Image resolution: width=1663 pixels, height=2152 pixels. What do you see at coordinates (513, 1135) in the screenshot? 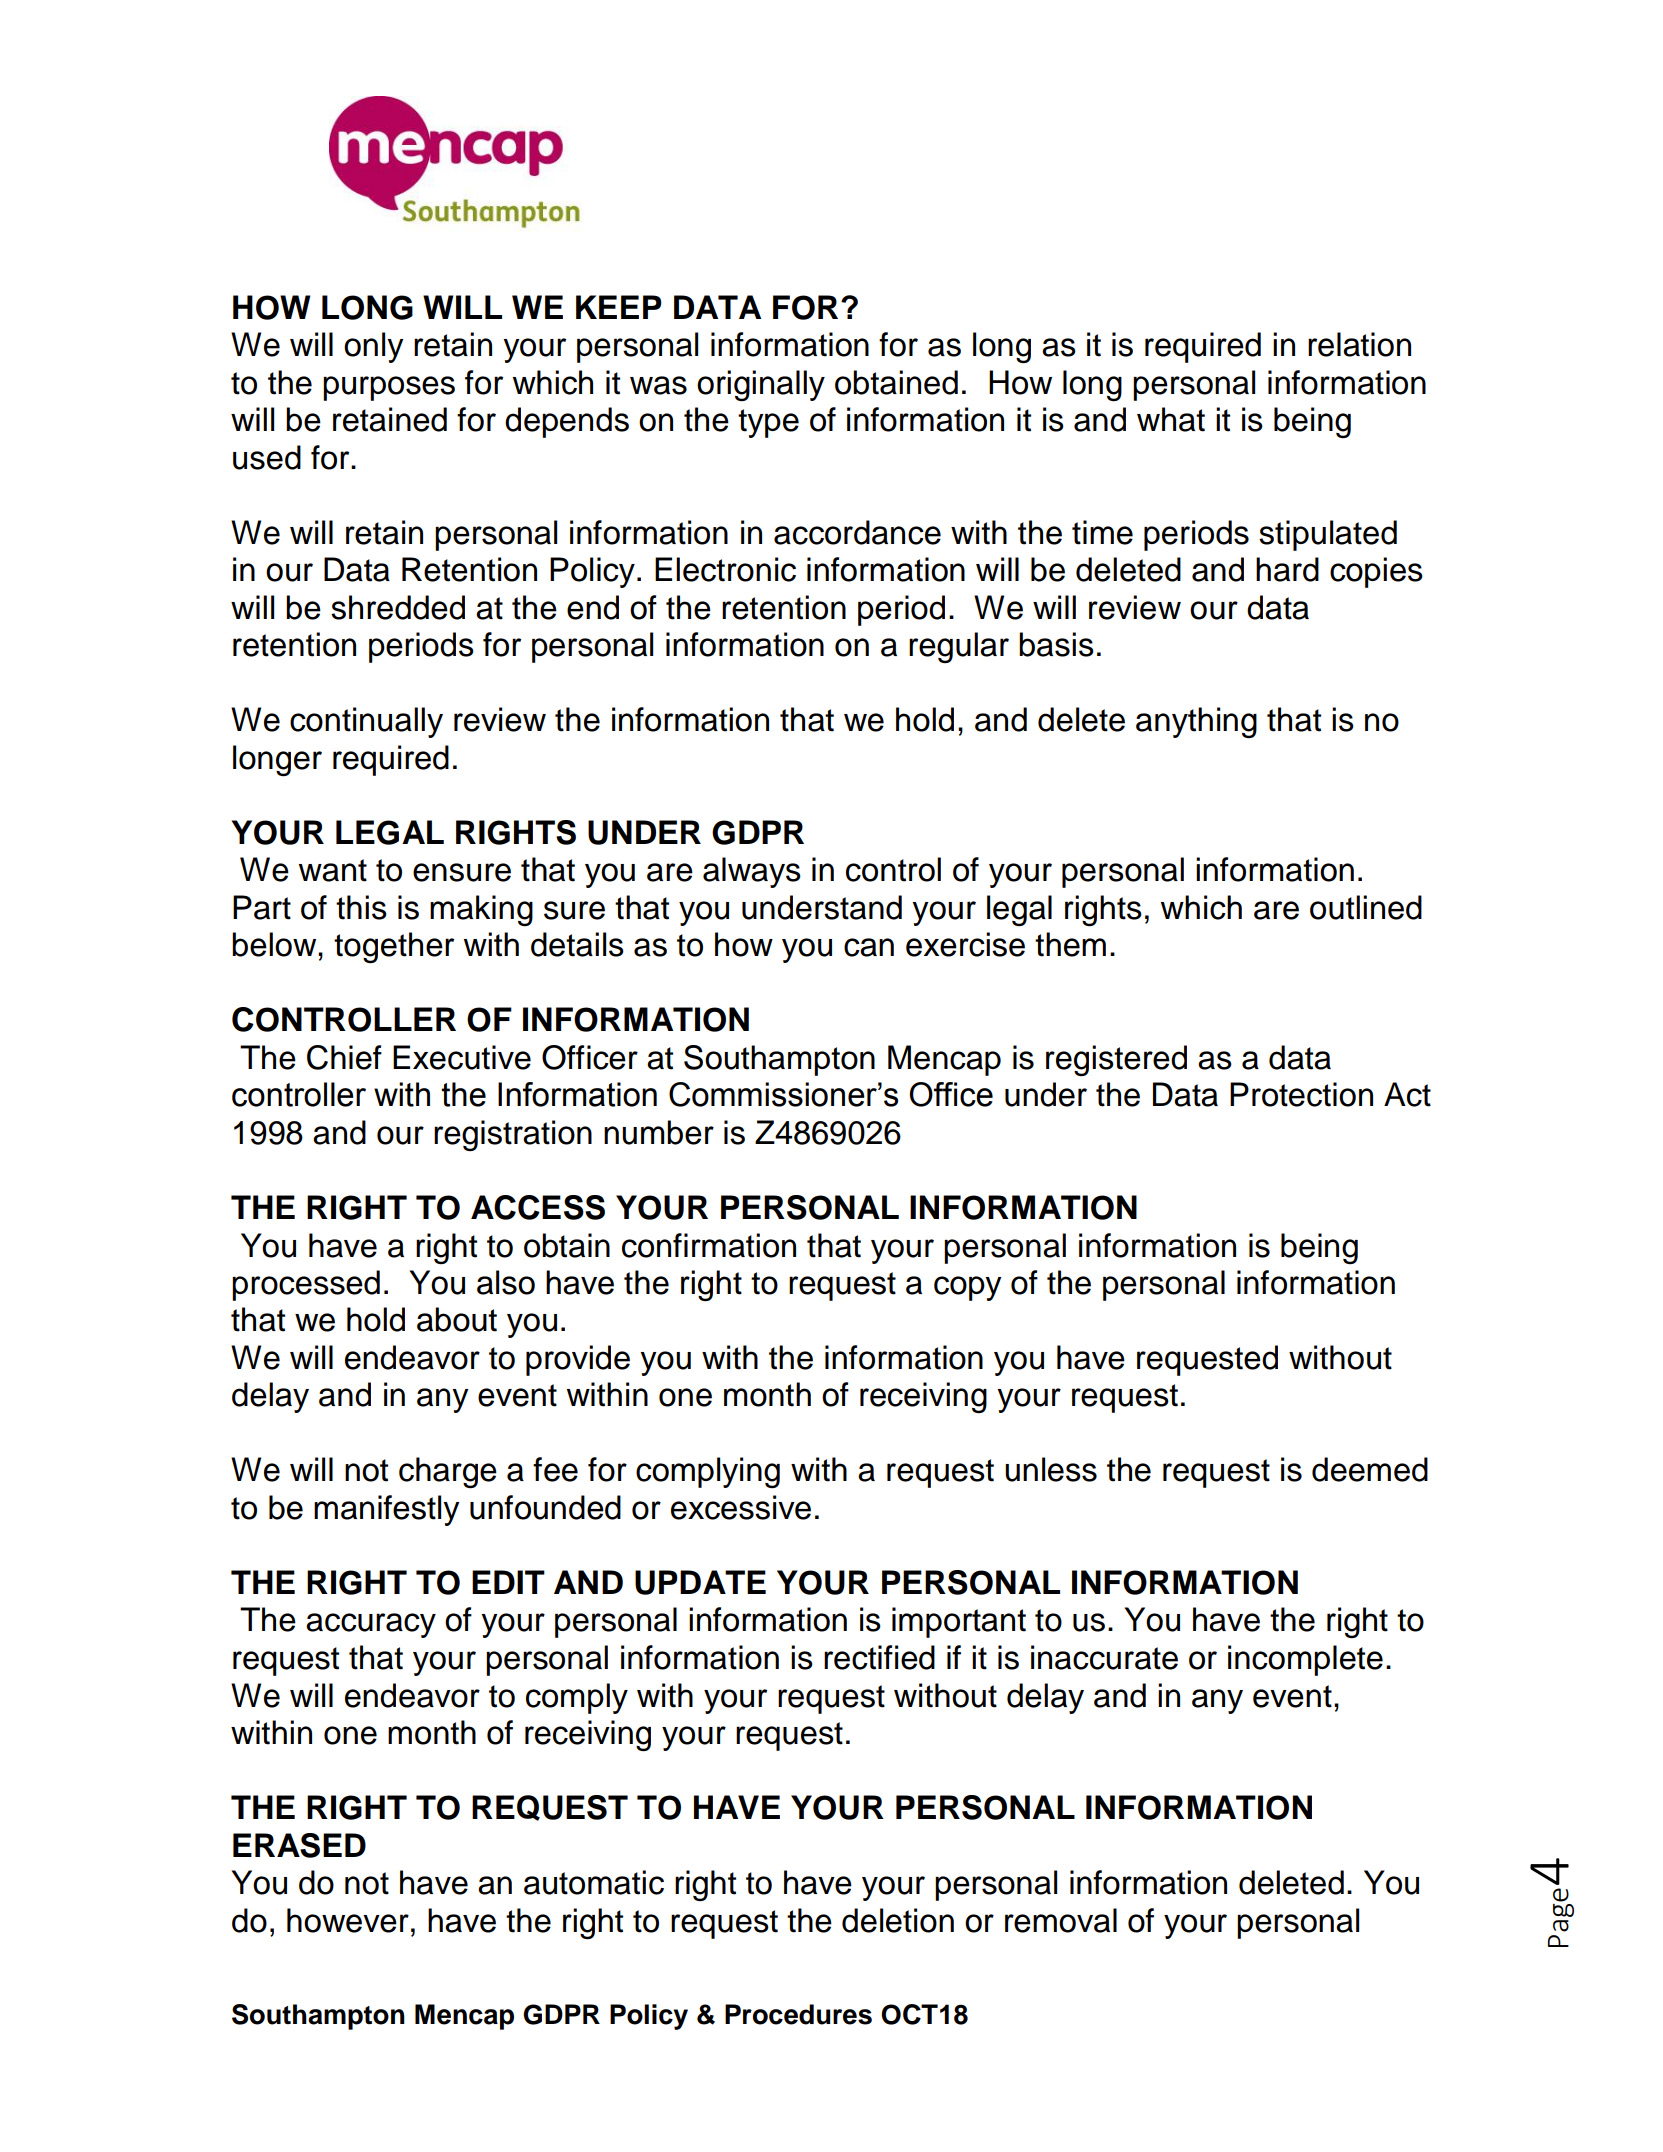
I see `registration` at bounding box center [513, 1135].
